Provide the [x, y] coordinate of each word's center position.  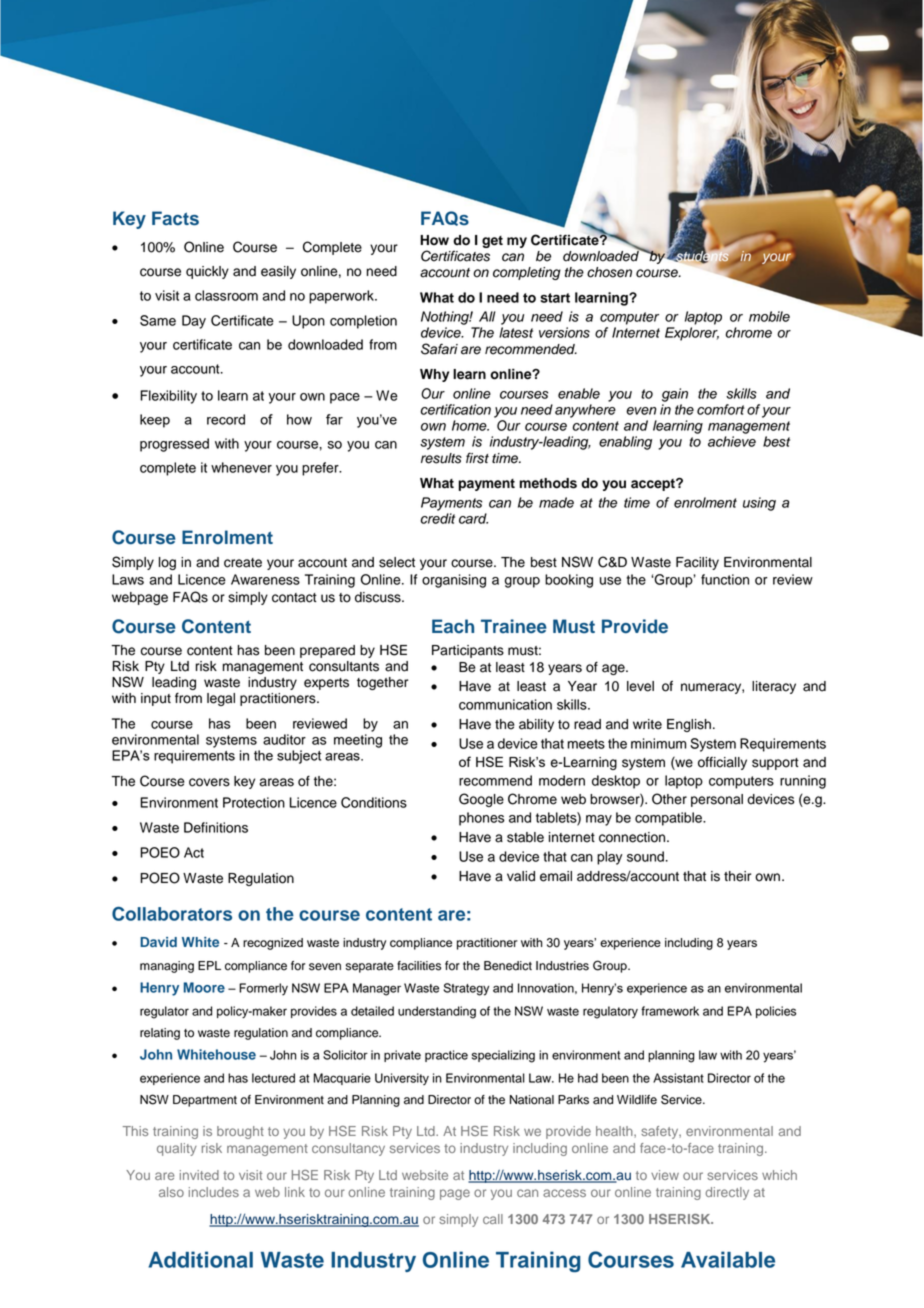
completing [527, 273]
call [493, 1219]
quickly [207, 272]
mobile [769, 316]
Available [728, 1259]
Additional [200, 1259]
